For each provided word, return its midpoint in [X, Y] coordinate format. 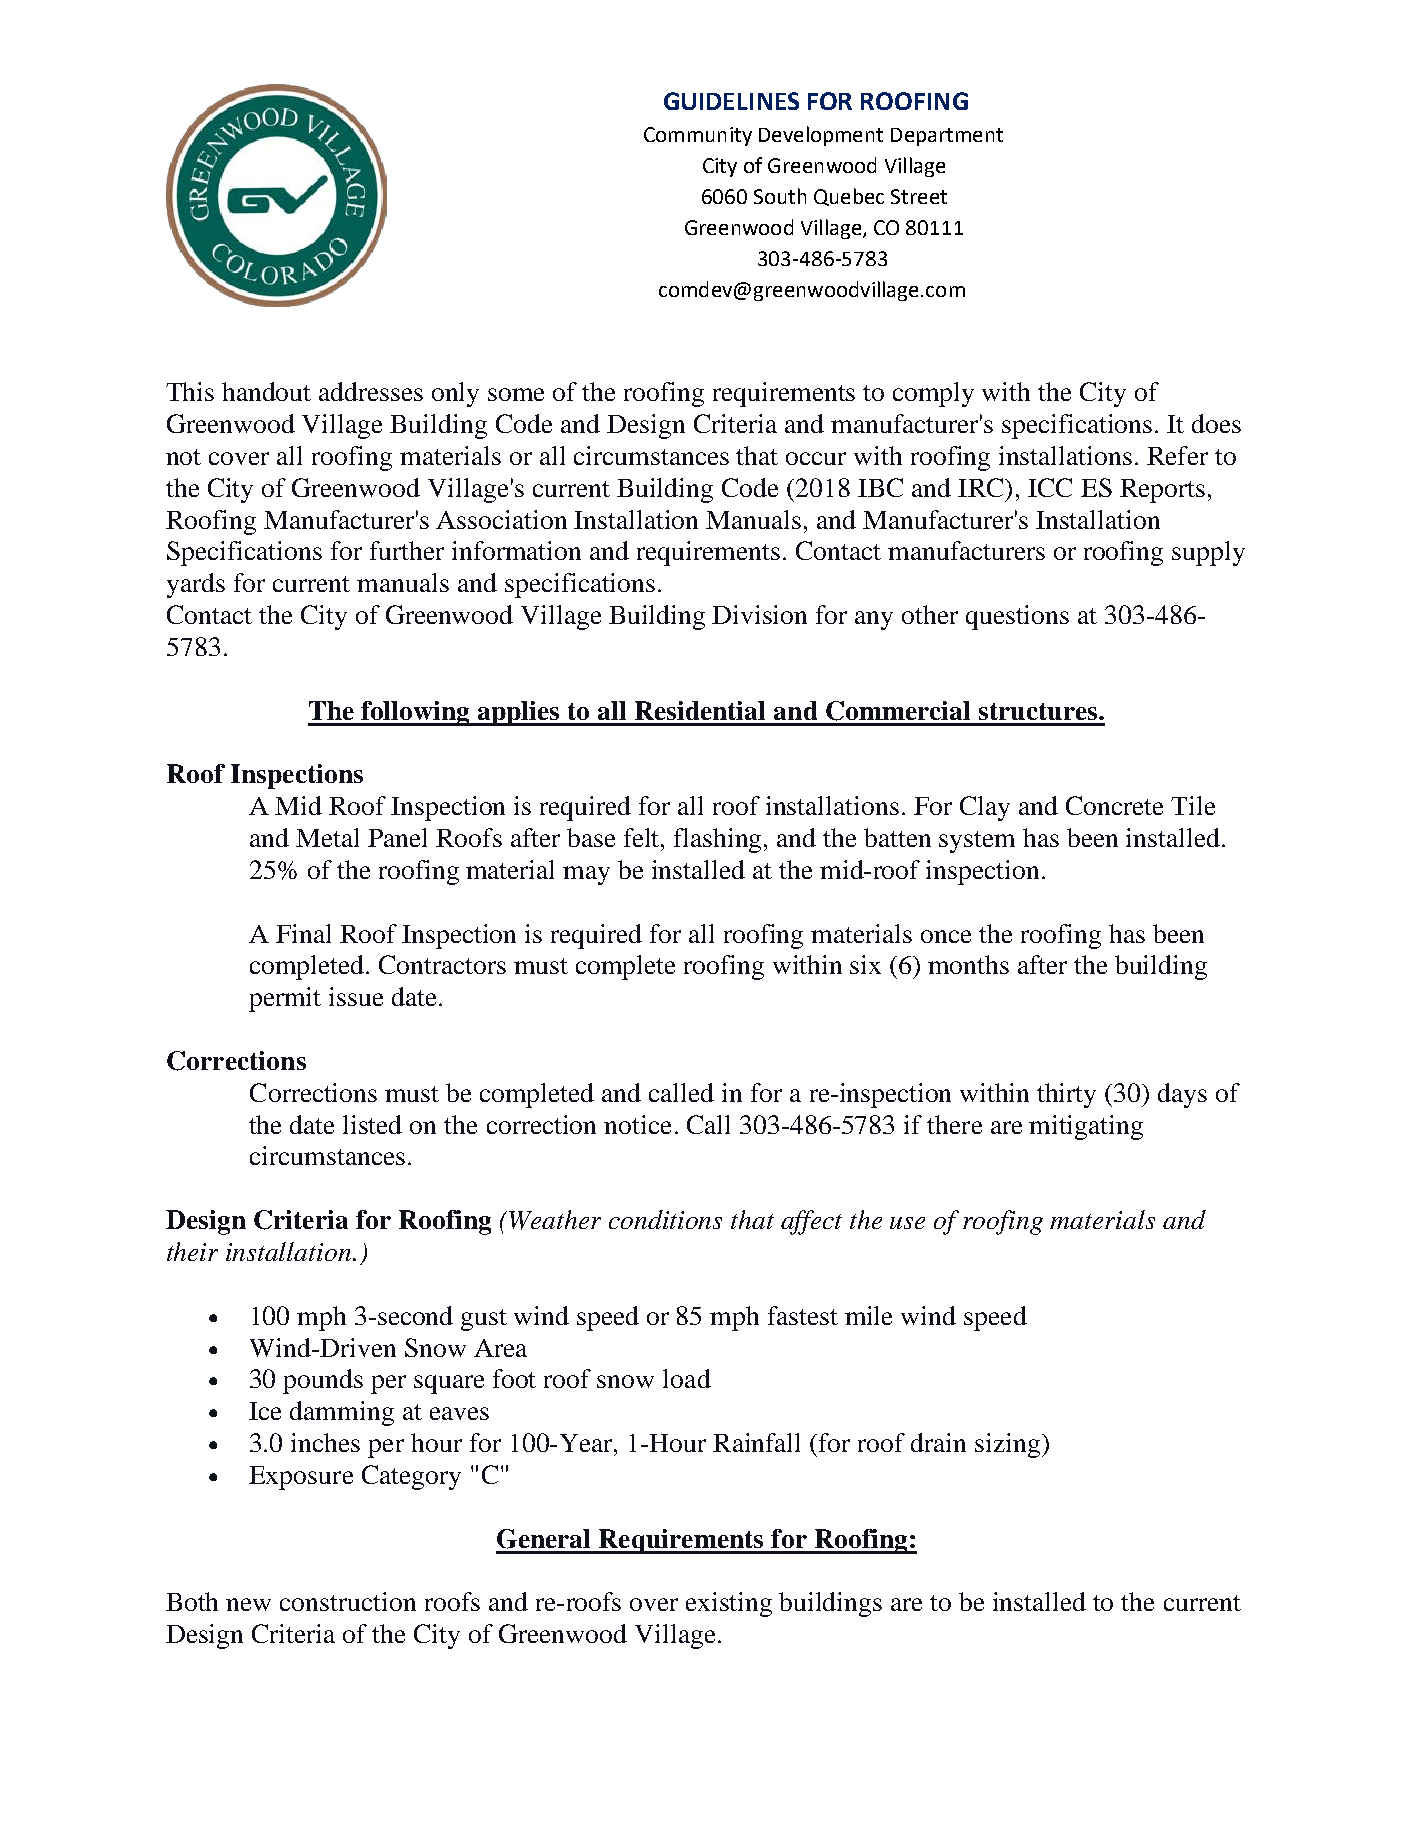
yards [196, 585]
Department [947, 137]
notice [637, 1124]
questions [1017, 617]
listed [372, 1124]
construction [348, 1601]
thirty [1066, 1095]
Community [698, 136]
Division [759, 614]
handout [266, 391]
